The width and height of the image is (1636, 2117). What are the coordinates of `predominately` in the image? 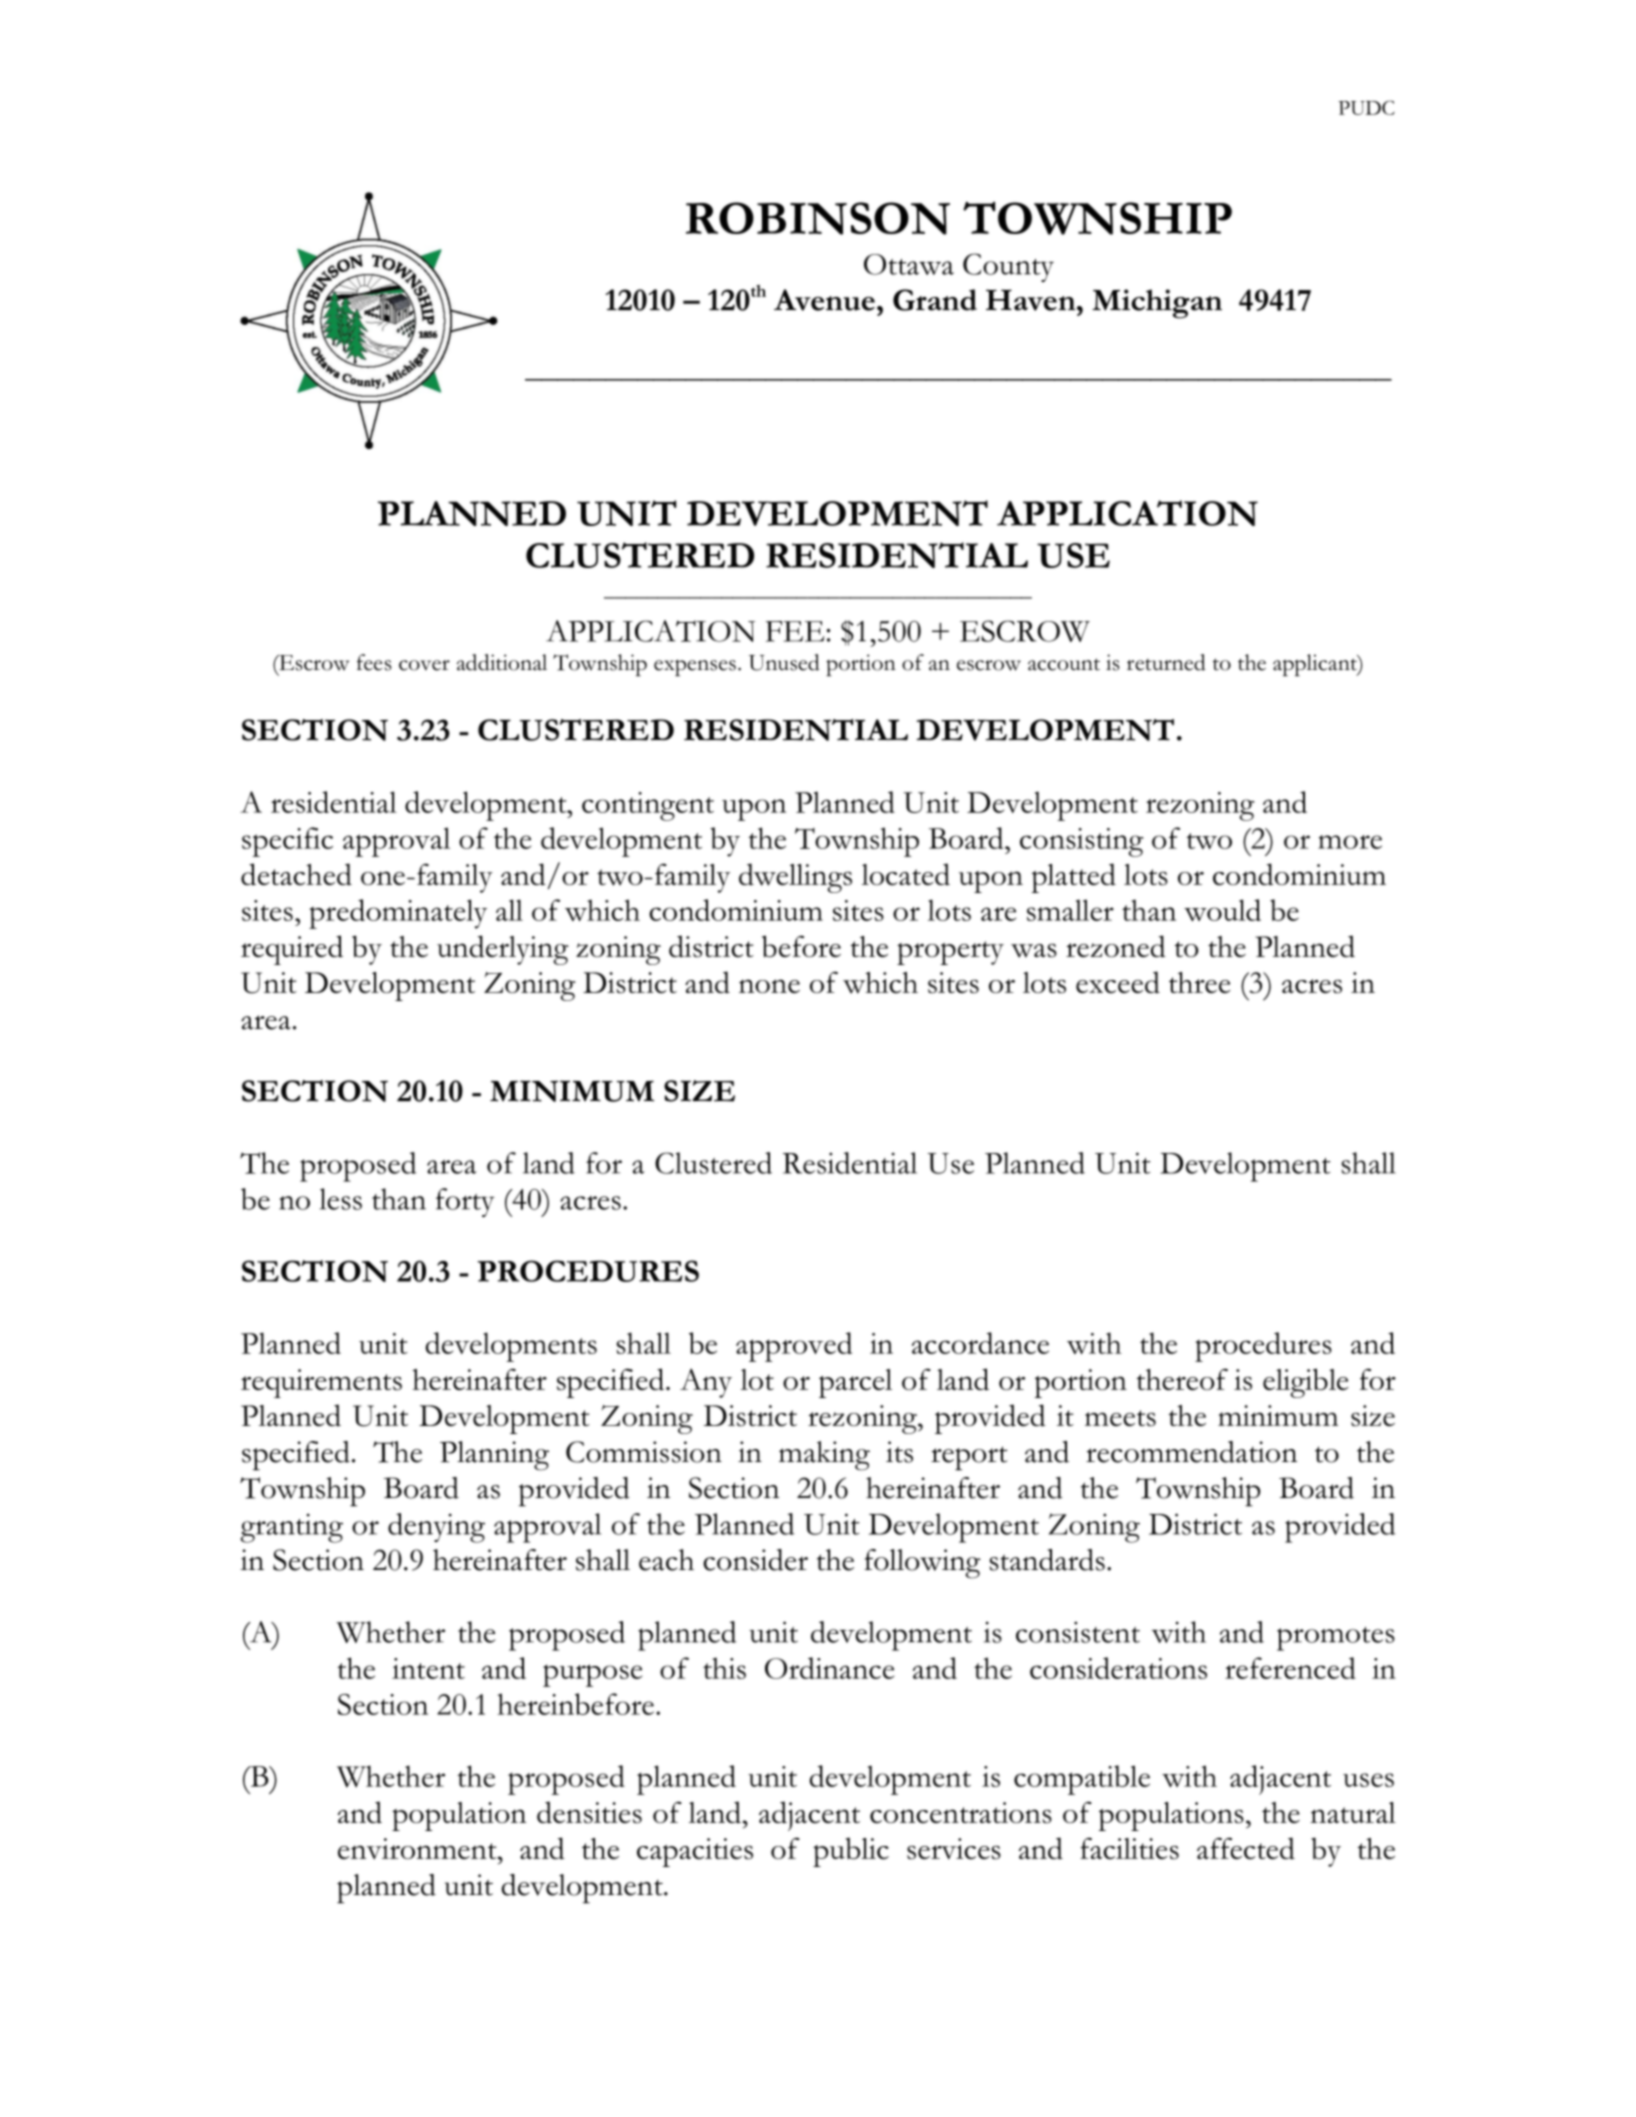 It's located at (398, 914).
